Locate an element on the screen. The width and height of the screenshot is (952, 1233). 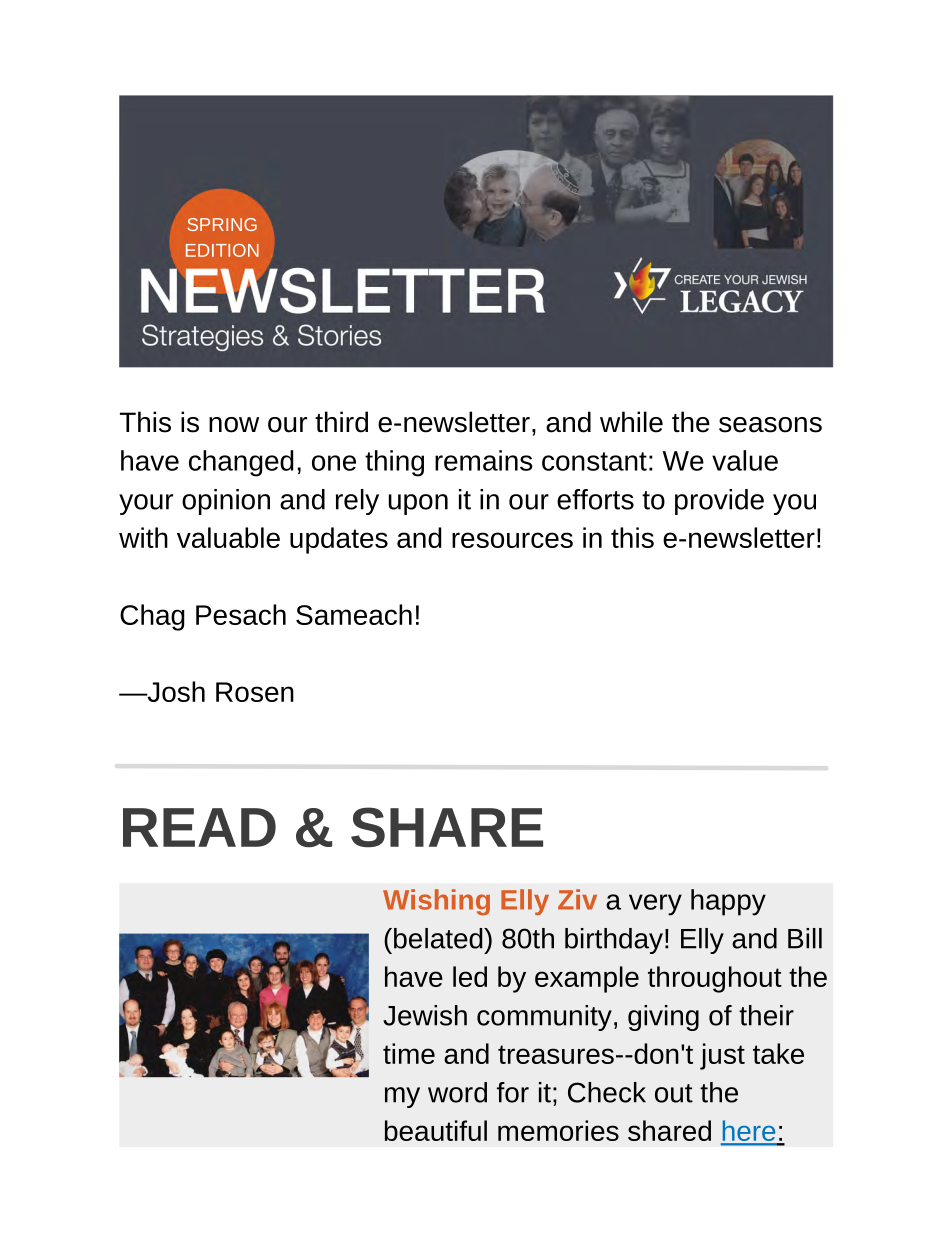
EDITION is located at coordinates (222, 250).
